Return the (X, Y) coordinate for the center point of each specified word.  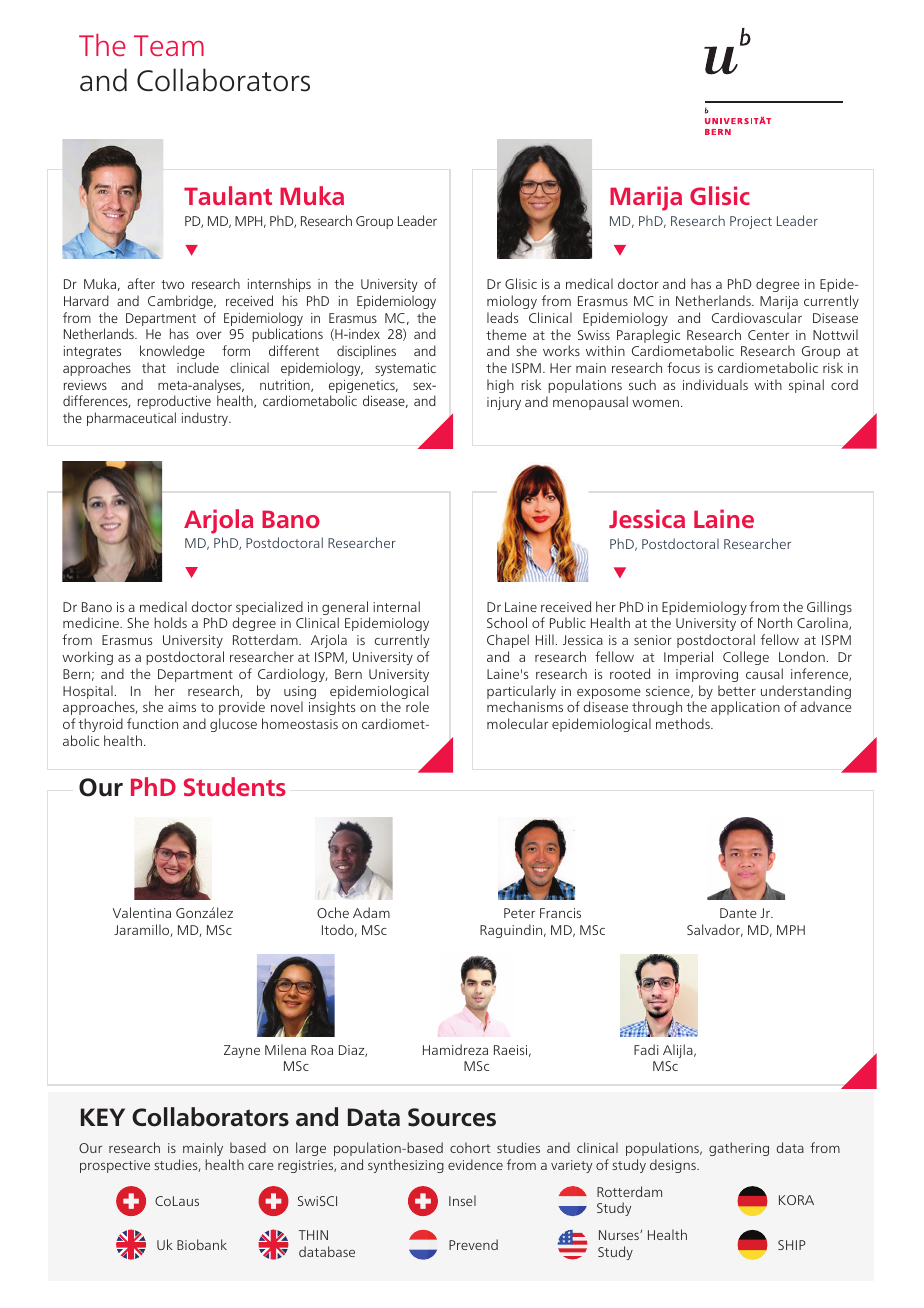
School (507, 622)
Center (768, 335)
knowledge (172, 352)
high (500, 386)
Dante (738, 913)
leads (502, 317)
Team (169, 45)
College (746, 658)
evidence (475, 1164)
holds (170, 622)
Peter (519, 913)
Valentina (142, 912)
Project (751, 222)
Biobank (202, 1244)
